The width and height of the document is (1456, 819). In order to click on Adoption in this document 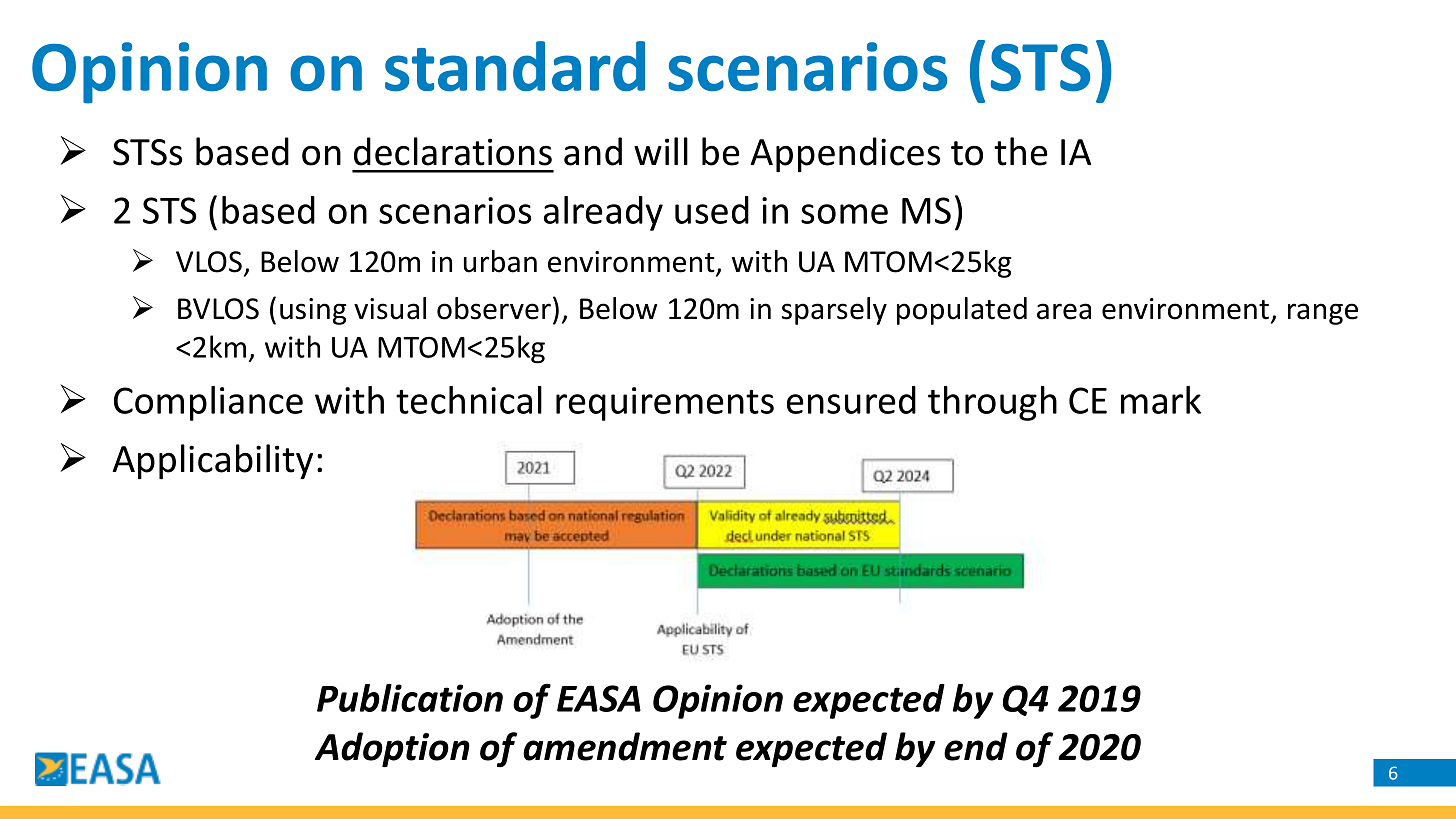, I will do `click(392, 749)`.
